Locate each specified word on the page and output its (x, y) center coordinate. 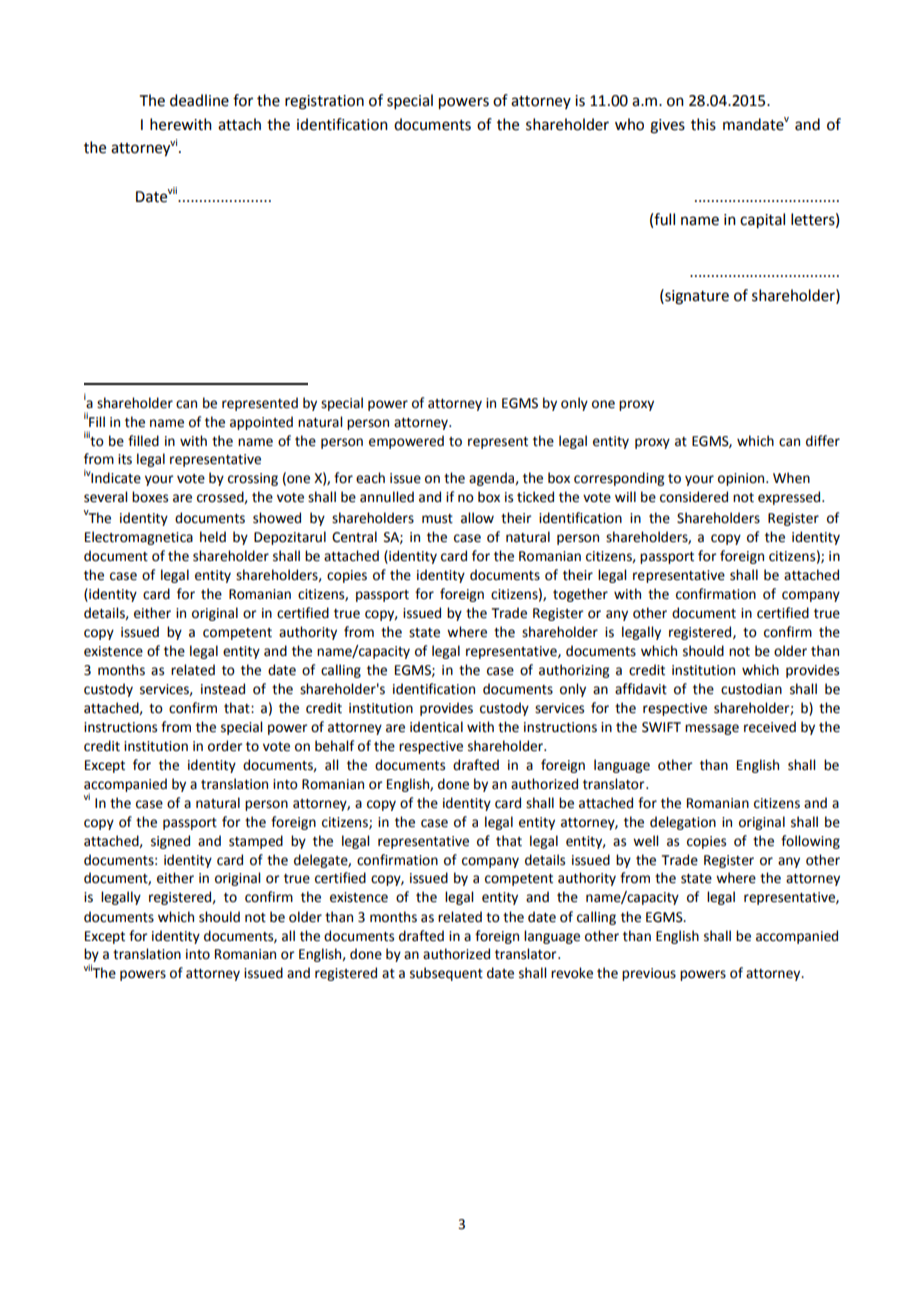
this (703, 124)
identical (436, 727)
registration (324, 102)
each (370, 478)
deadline (199, 100)
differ (823, 441)
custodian (751, 689)
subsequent (446, 974)
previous (649, 974)
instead (223, 689)
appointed (261, 423)
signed (170, 842)
